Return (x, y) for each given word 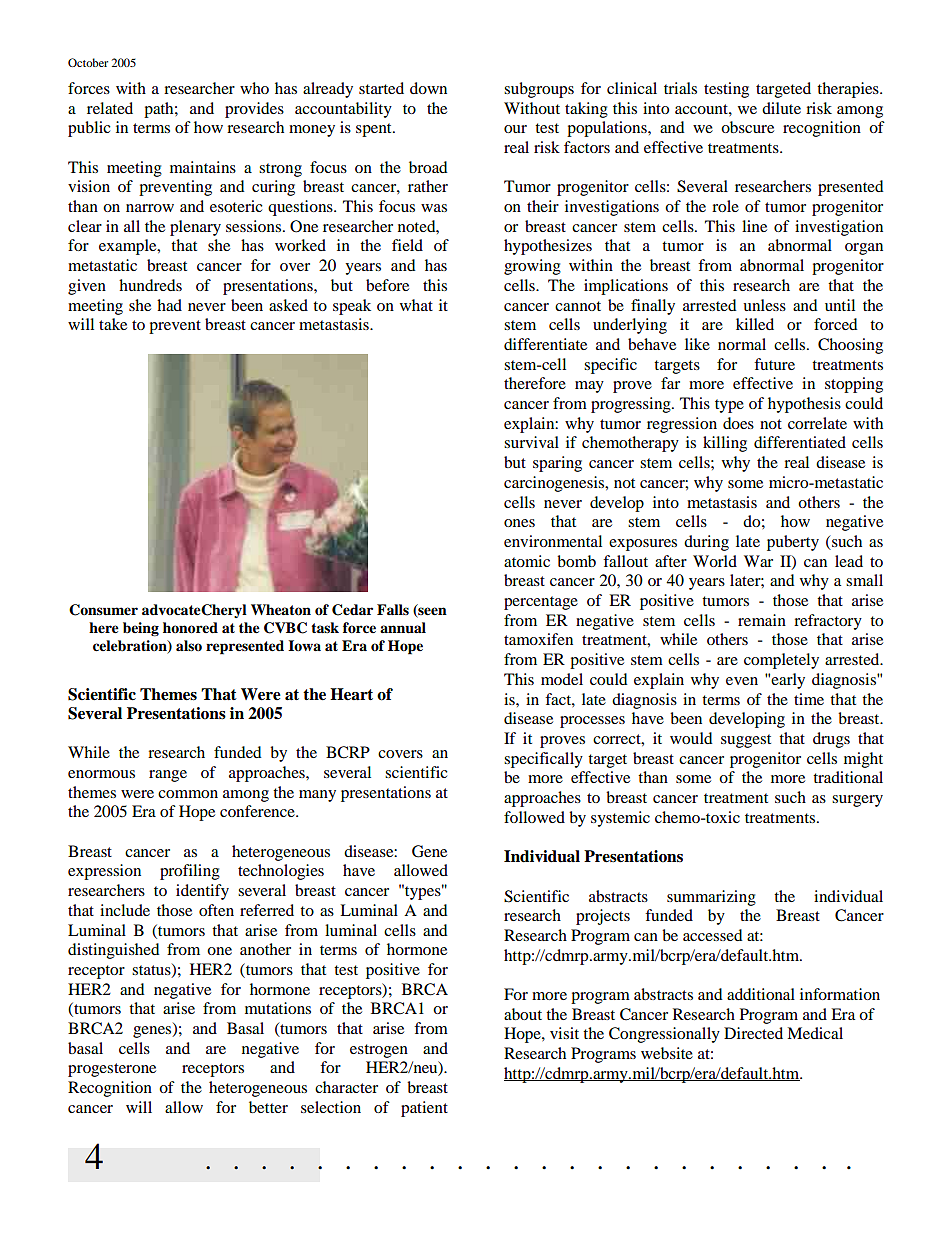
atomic (527, 561)
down (428, 88)
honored (190, 628)
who (254, 88)
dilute (781, 108)
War (758, 561)
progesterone (112, 1070)
